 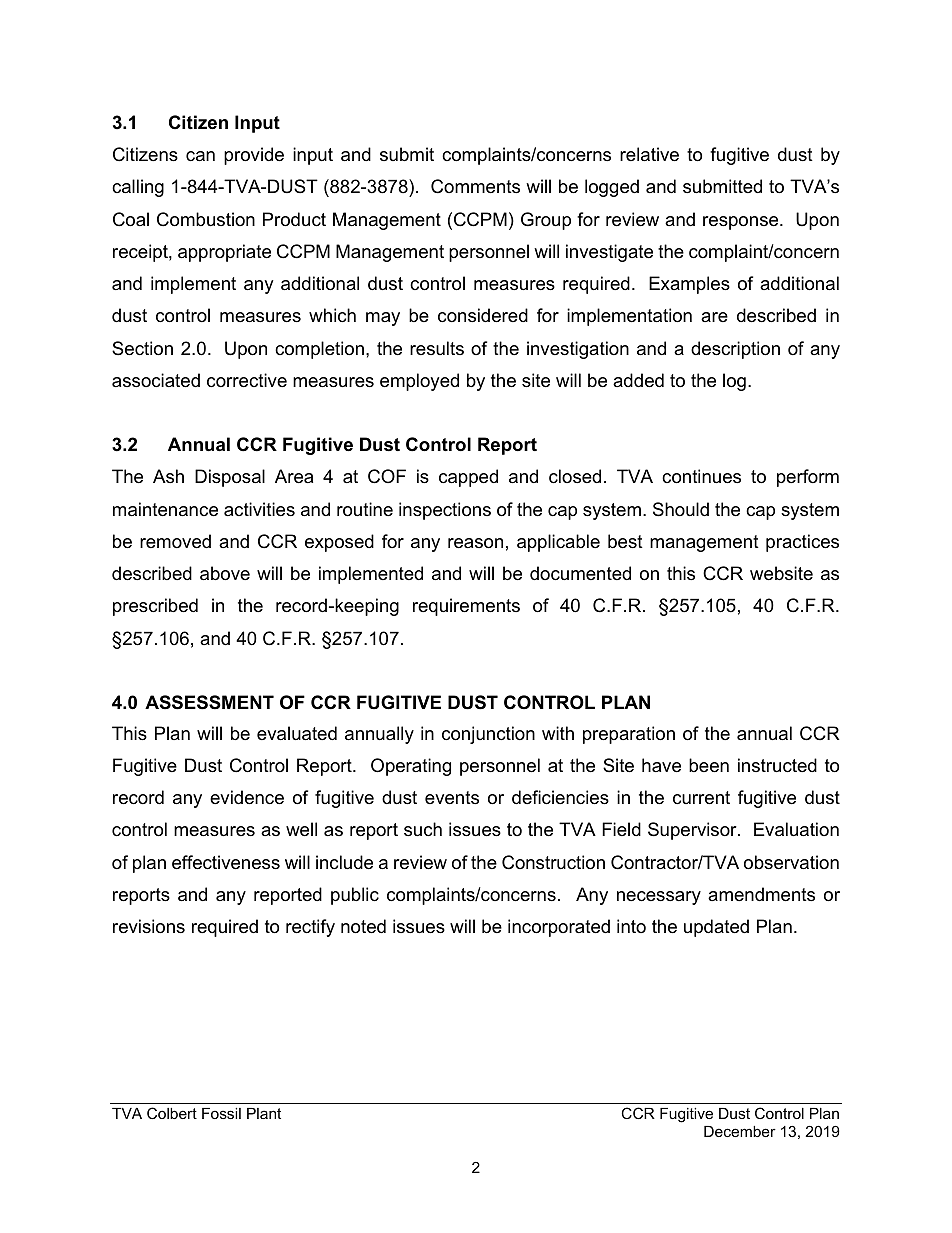 What do you see at coordinates (701, 798) in the page?
I see `current` at bounding box center [701, 798].
